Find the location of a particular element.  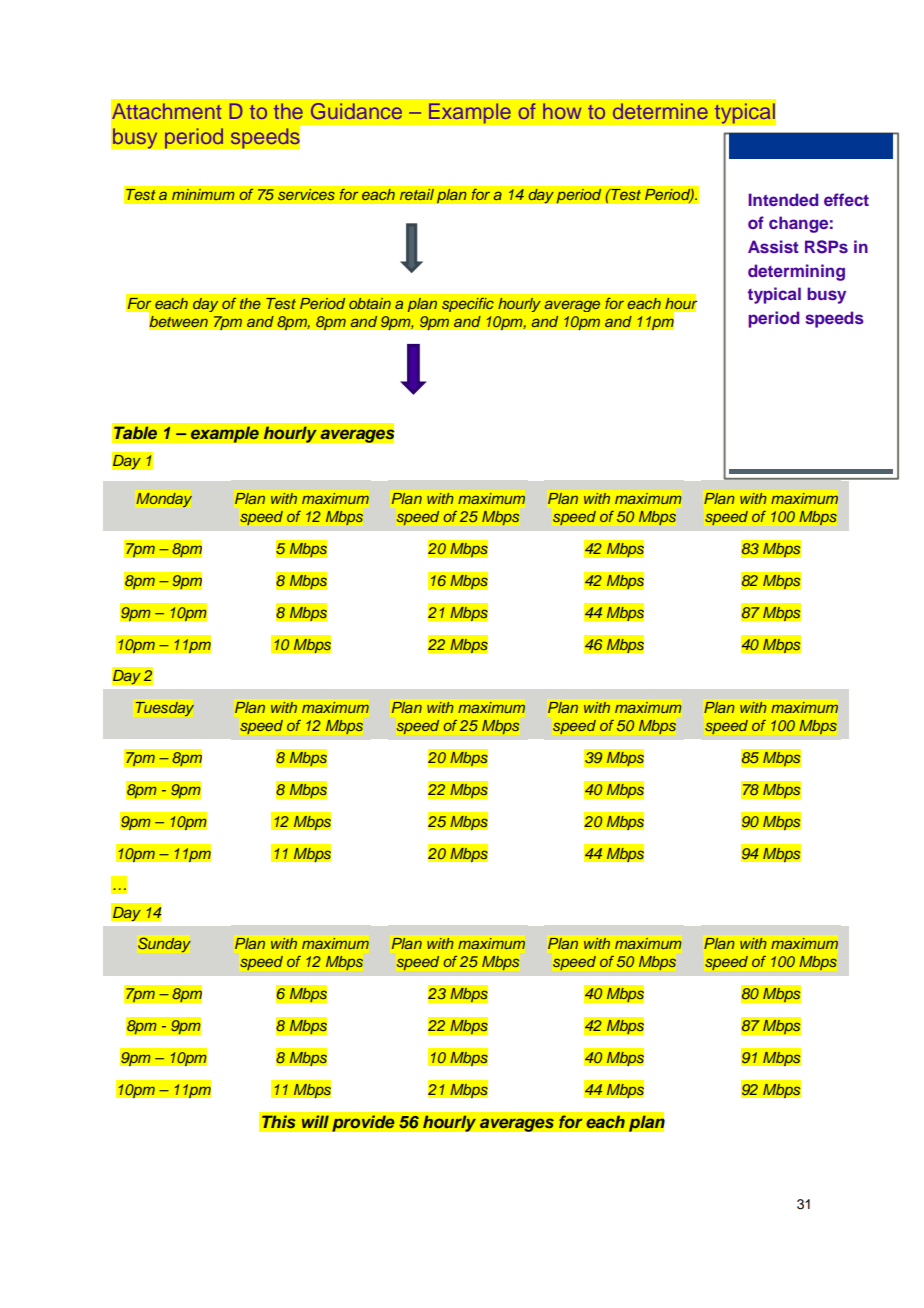

Table is located at coordinates (135, 432).
